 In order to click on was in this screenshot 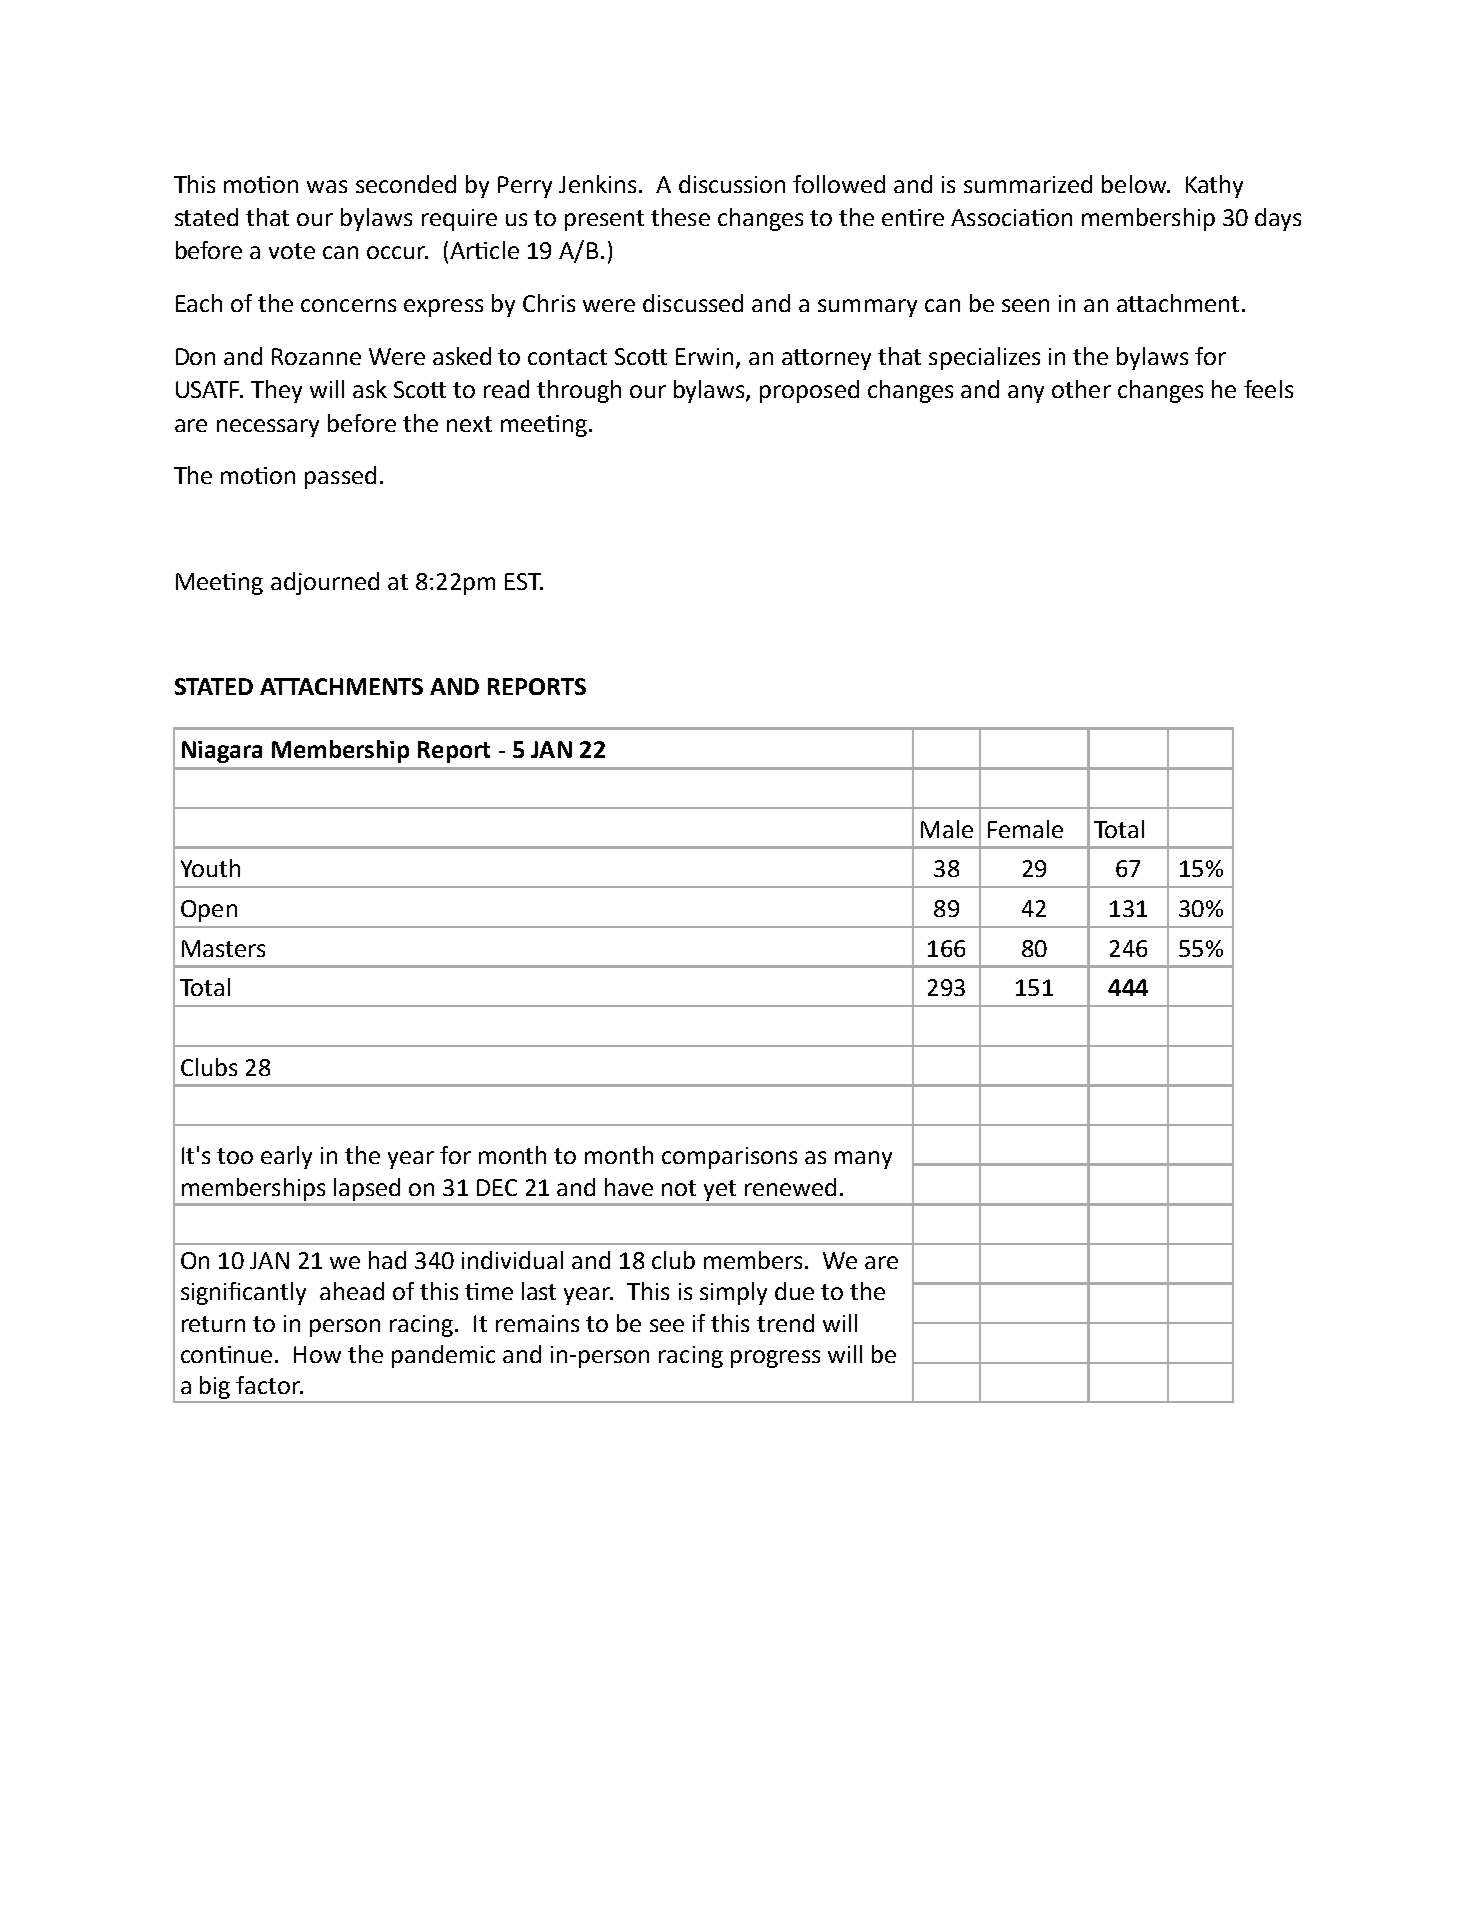, I will do `click(327, 186)`.
